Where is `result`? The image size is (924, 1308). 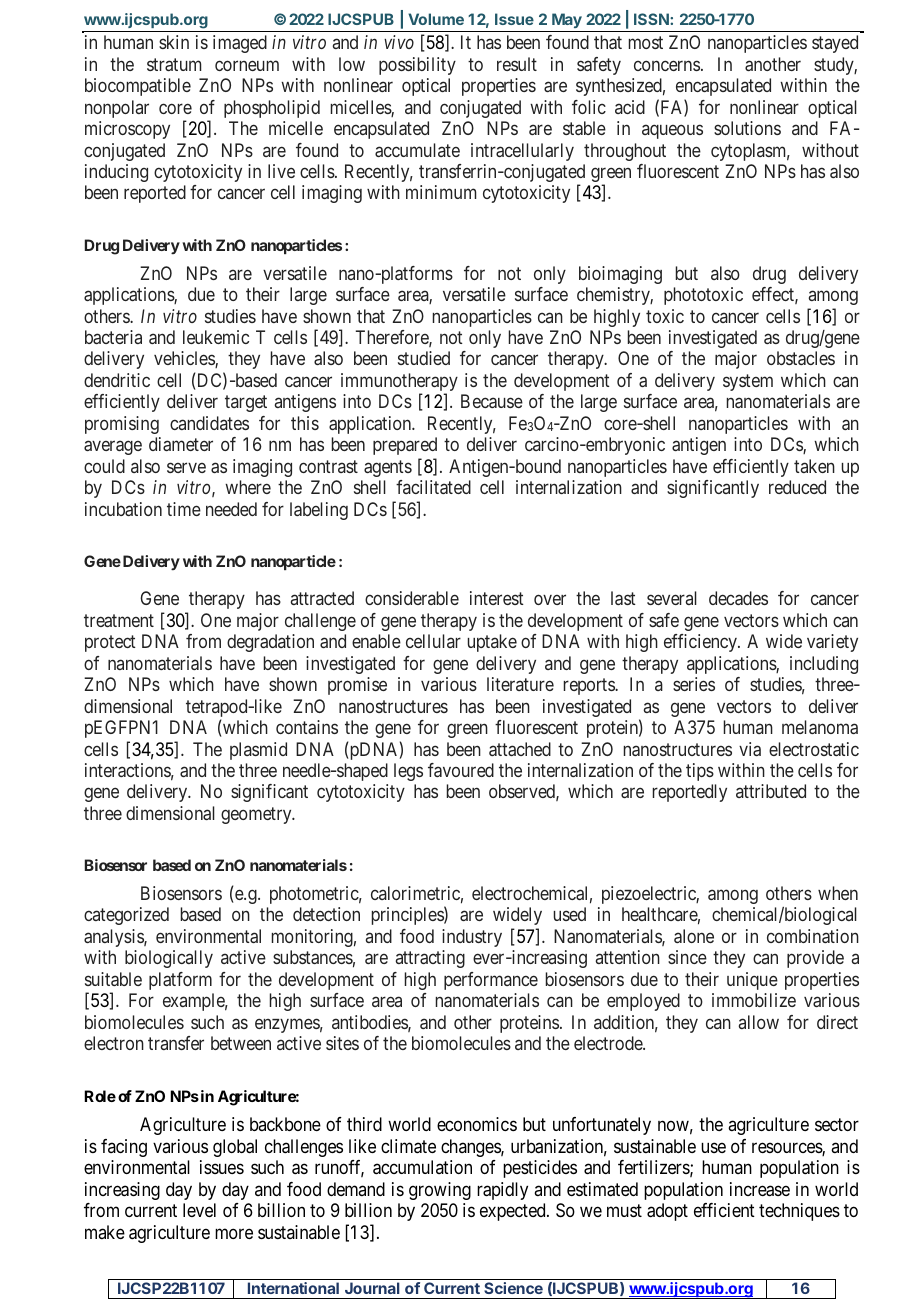 result is located at coordinates (517, 64).
